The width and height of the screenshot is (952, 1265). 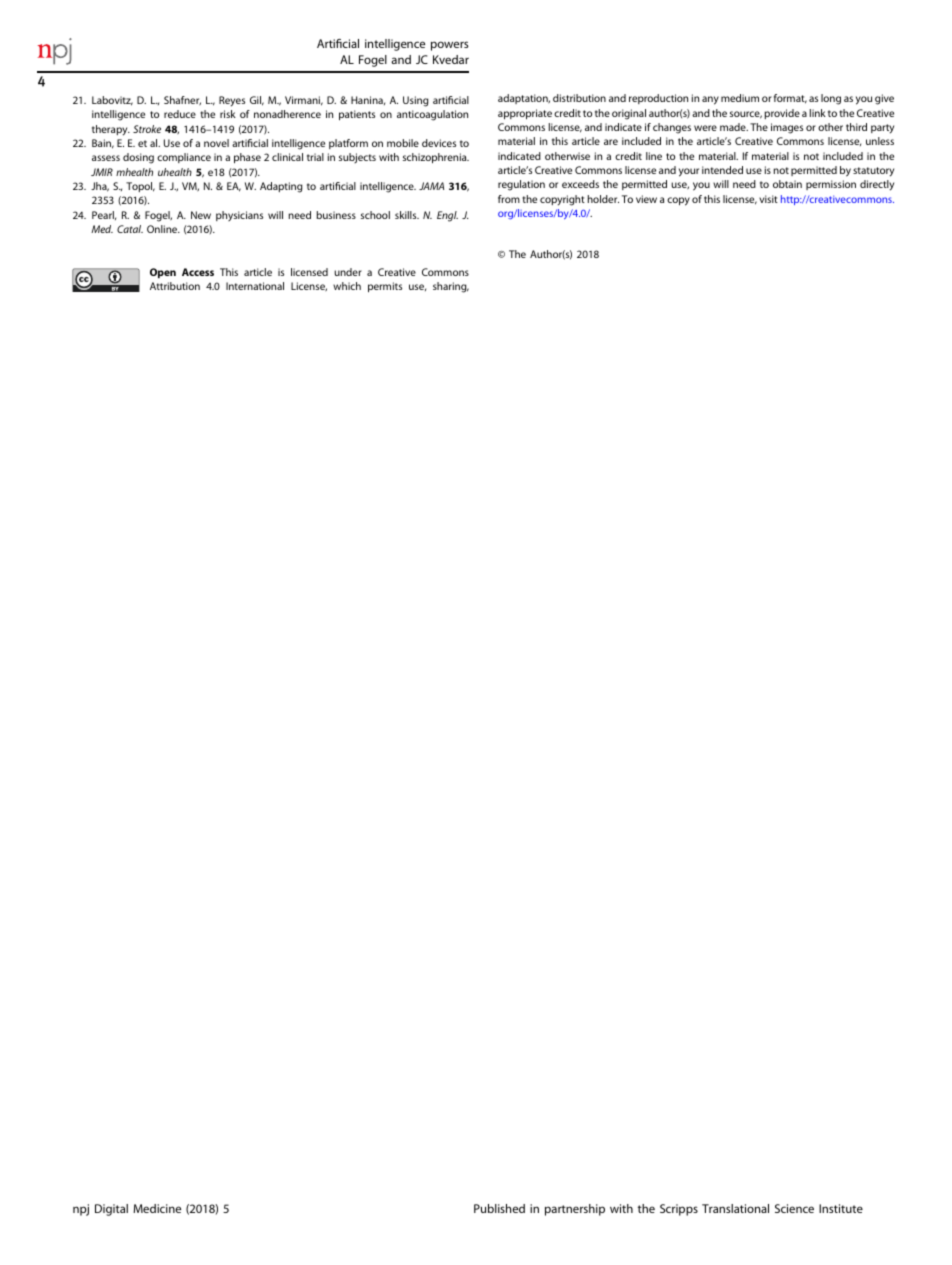 What do you see at coordinates (451, 287) in the screenshot?
I see `sharing` at bounding box center [451, 287].
